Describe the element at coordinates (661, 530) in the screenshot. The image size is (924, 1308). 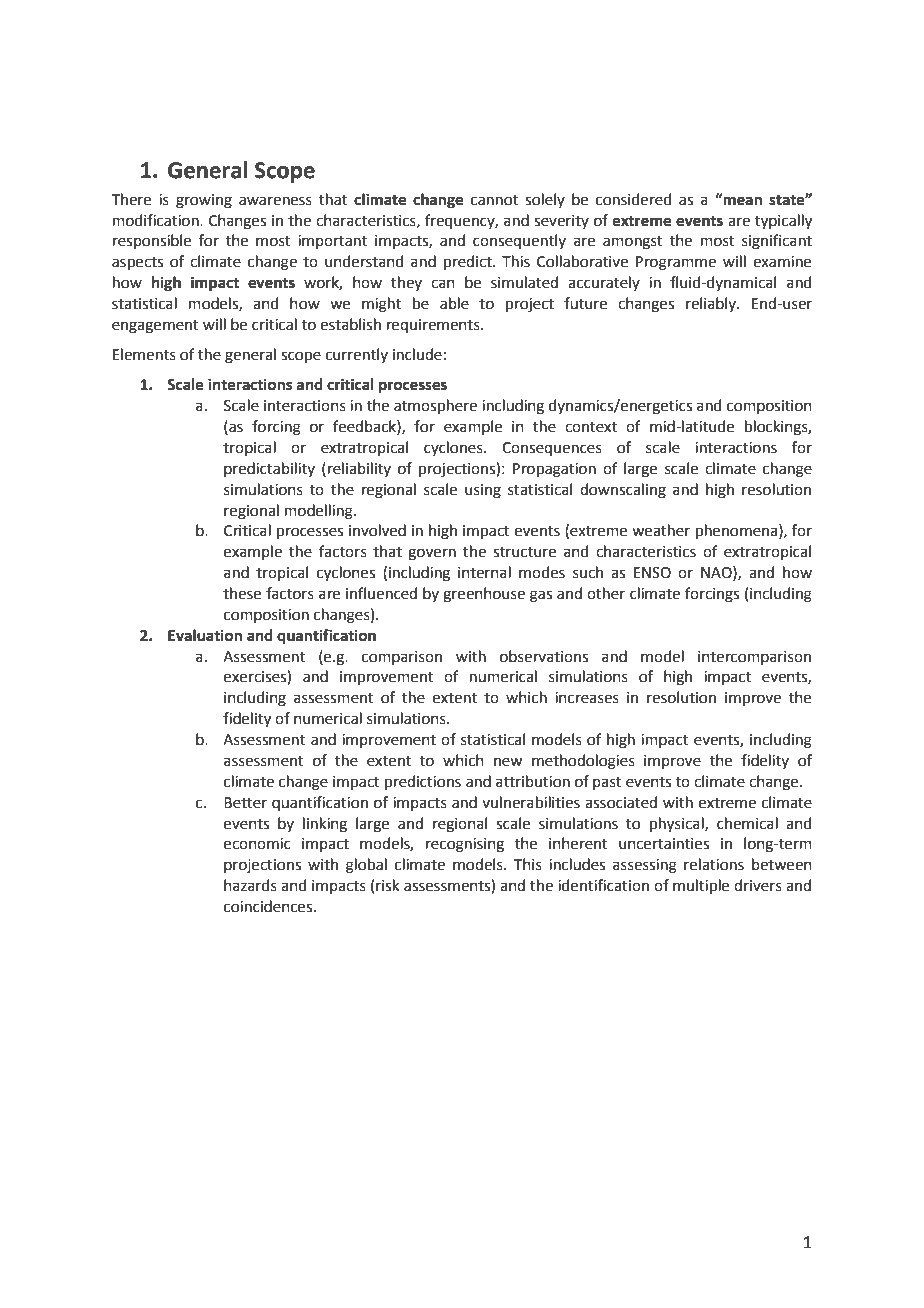
I see `weather` at that location.
